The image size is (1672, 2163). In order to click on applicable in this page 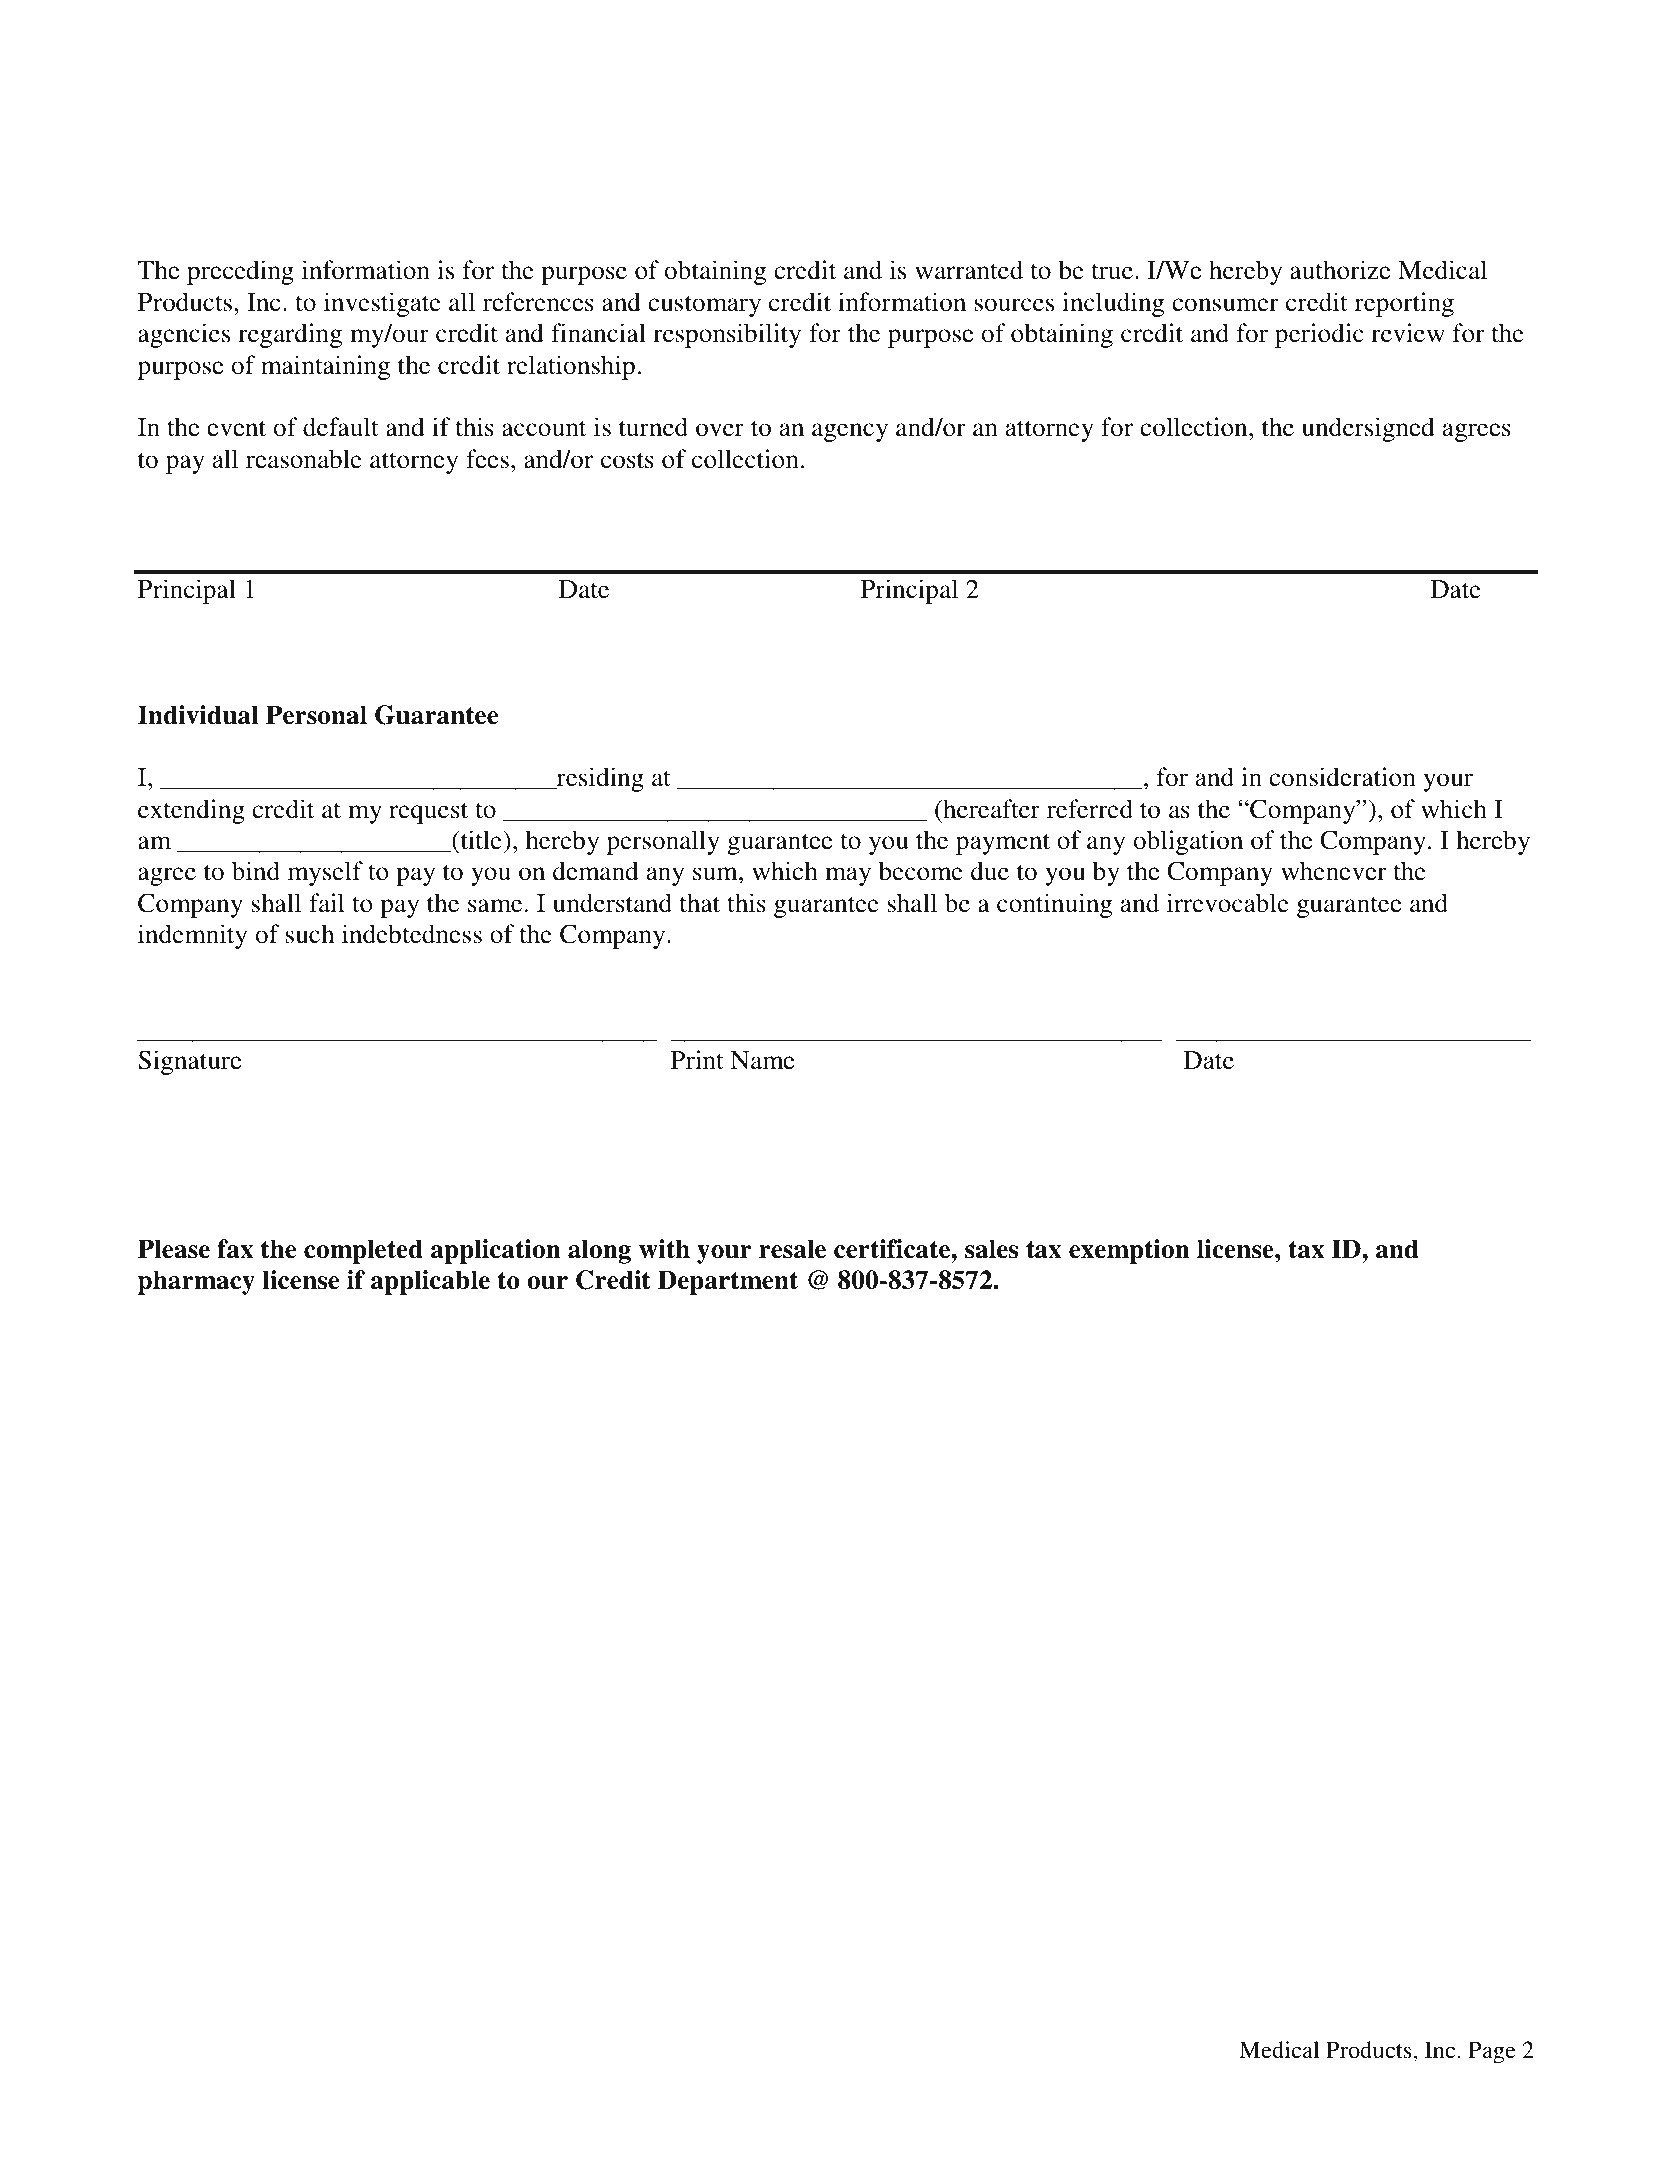, I will do `click(430, 1282)`.
